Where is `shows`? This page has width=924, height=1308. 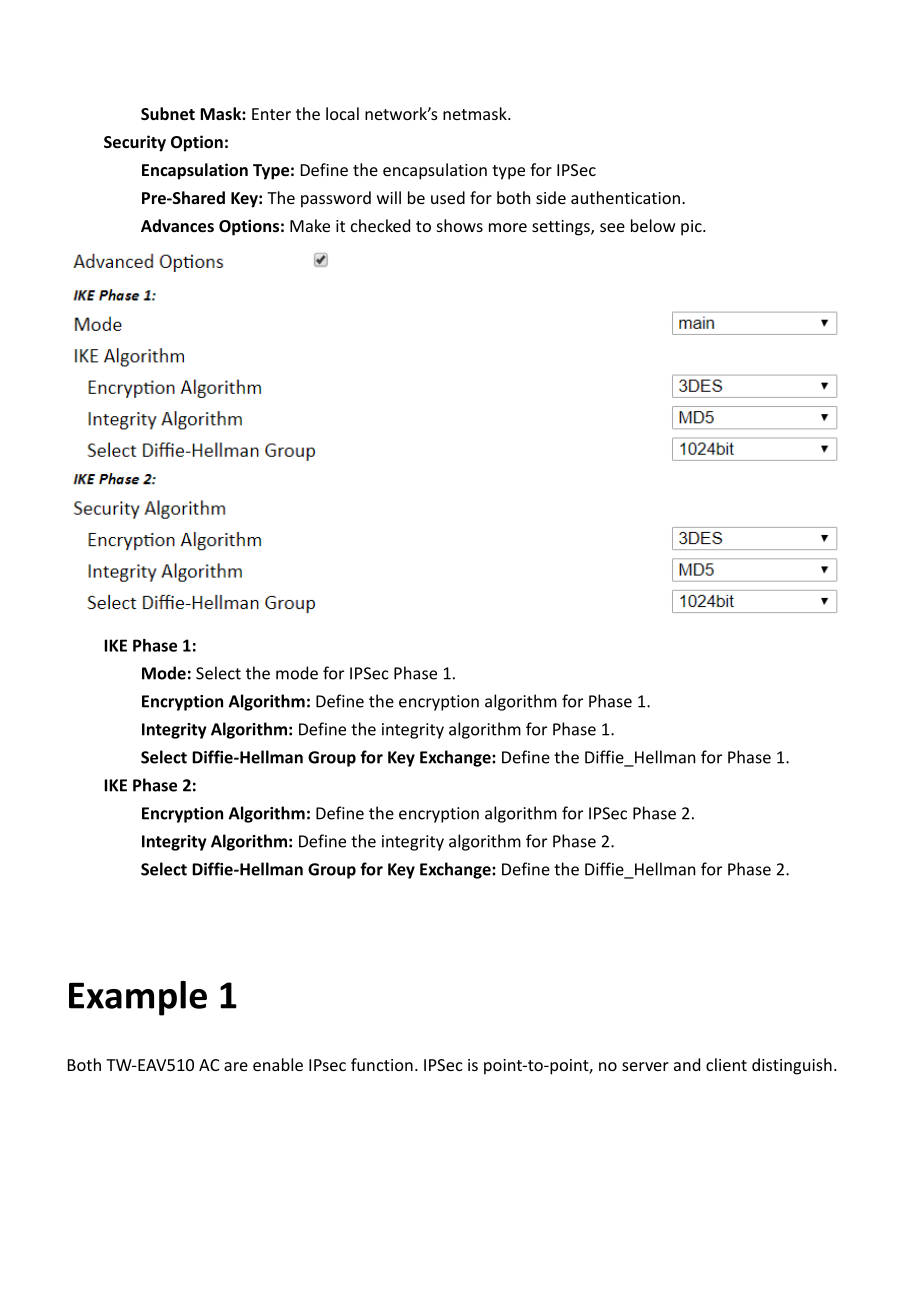
shows is located at coordinates (460, 225).
